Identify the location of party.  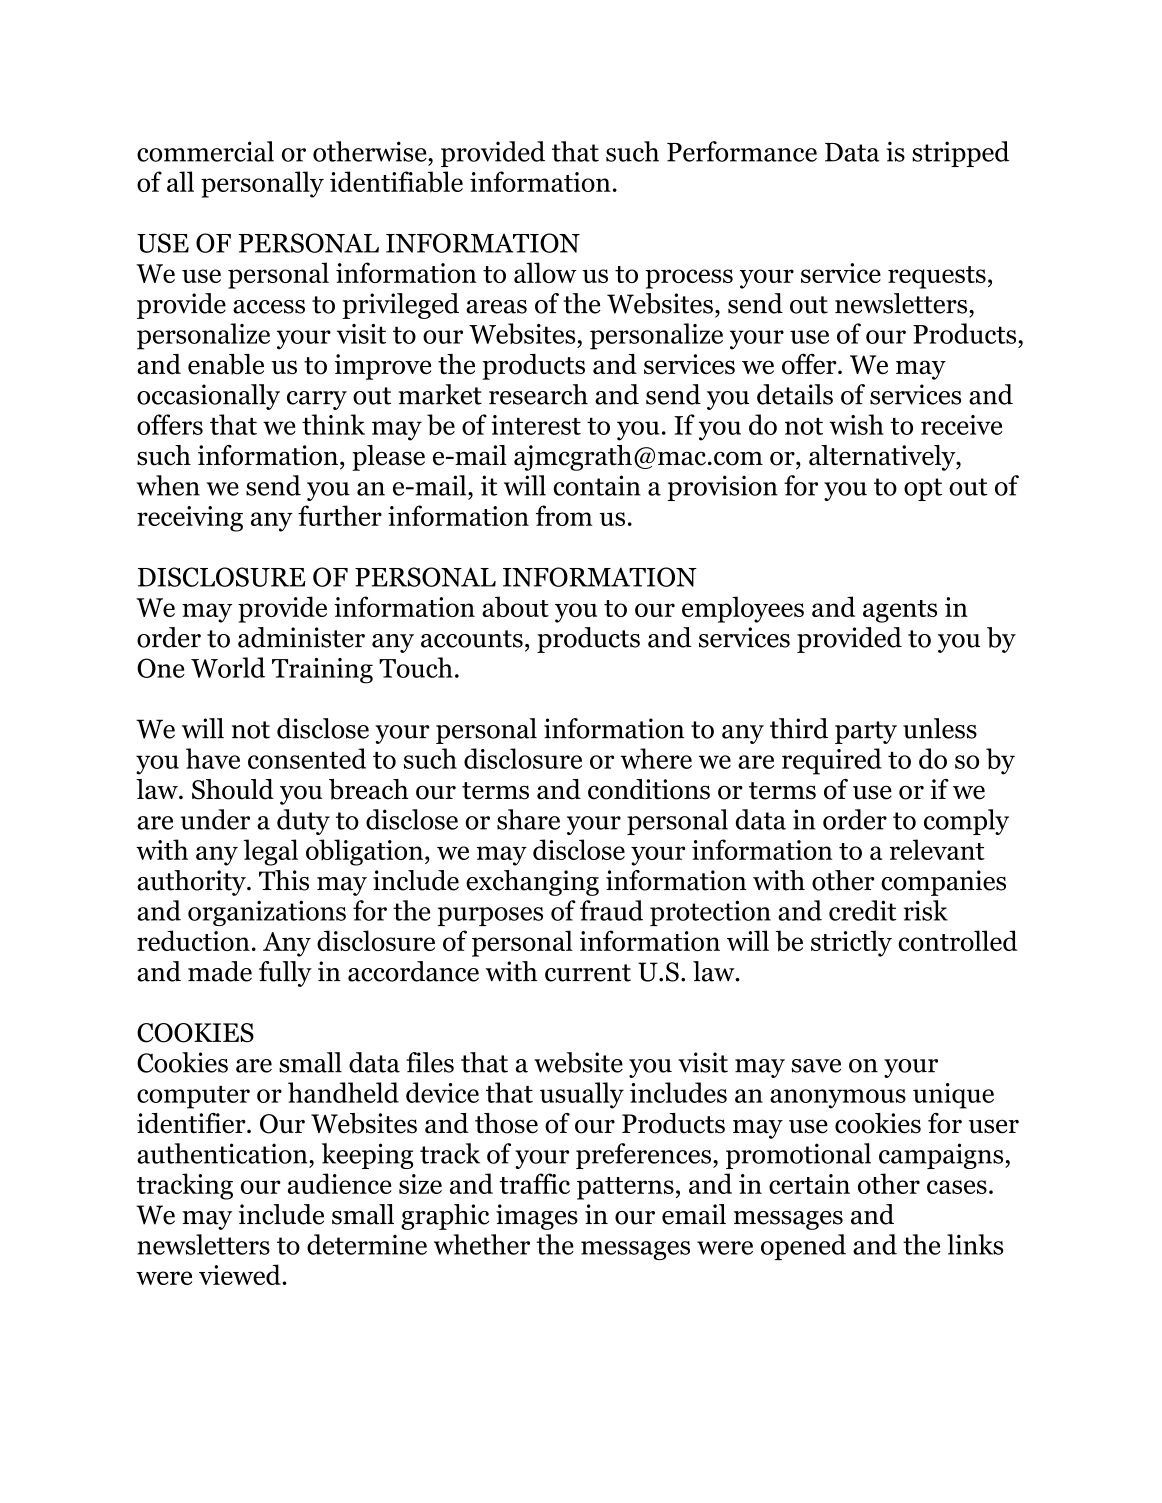
(866, 732).
